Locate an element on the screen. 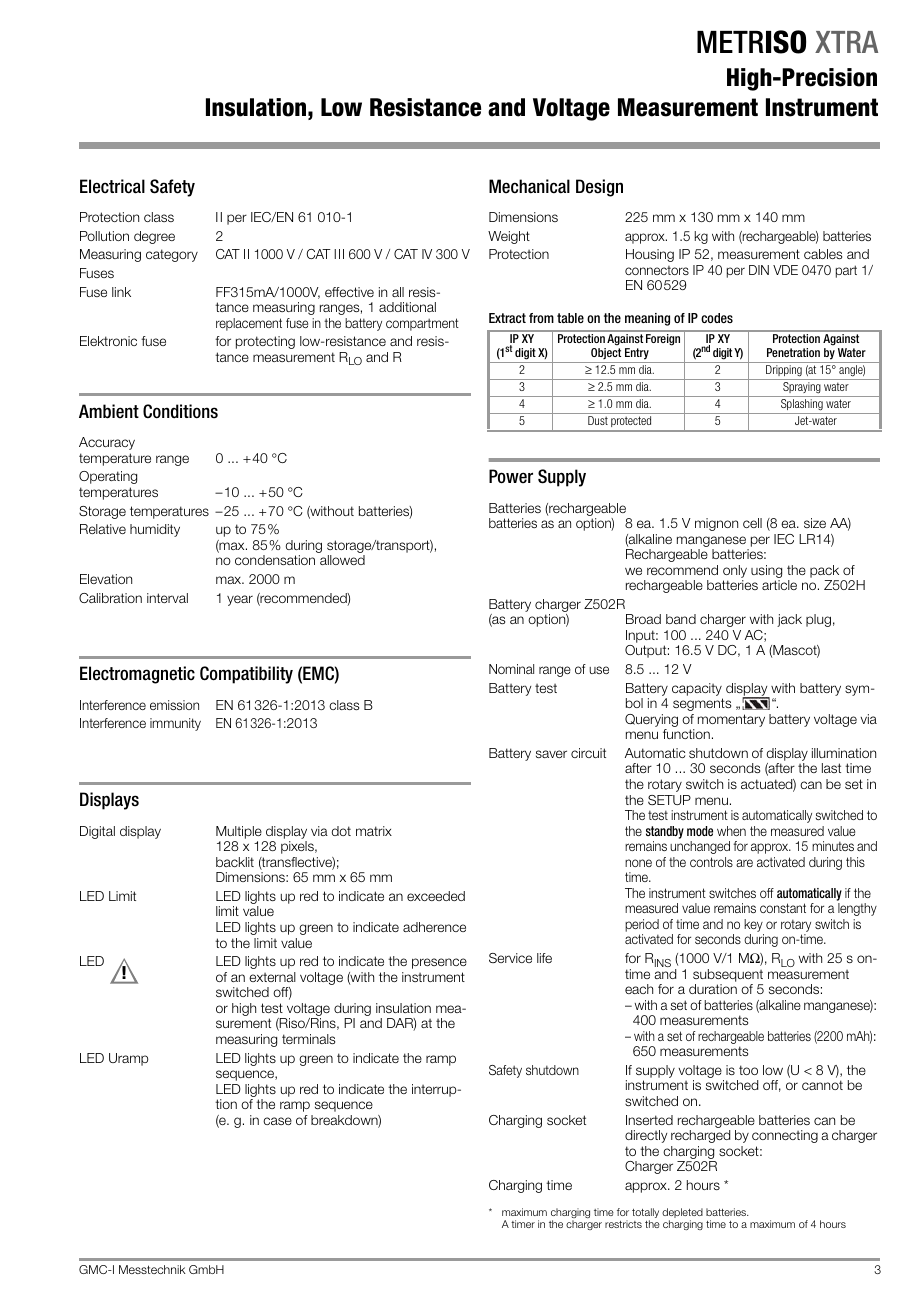 The image size is (924, 1308). degree is located at coordinates (154, 237).
